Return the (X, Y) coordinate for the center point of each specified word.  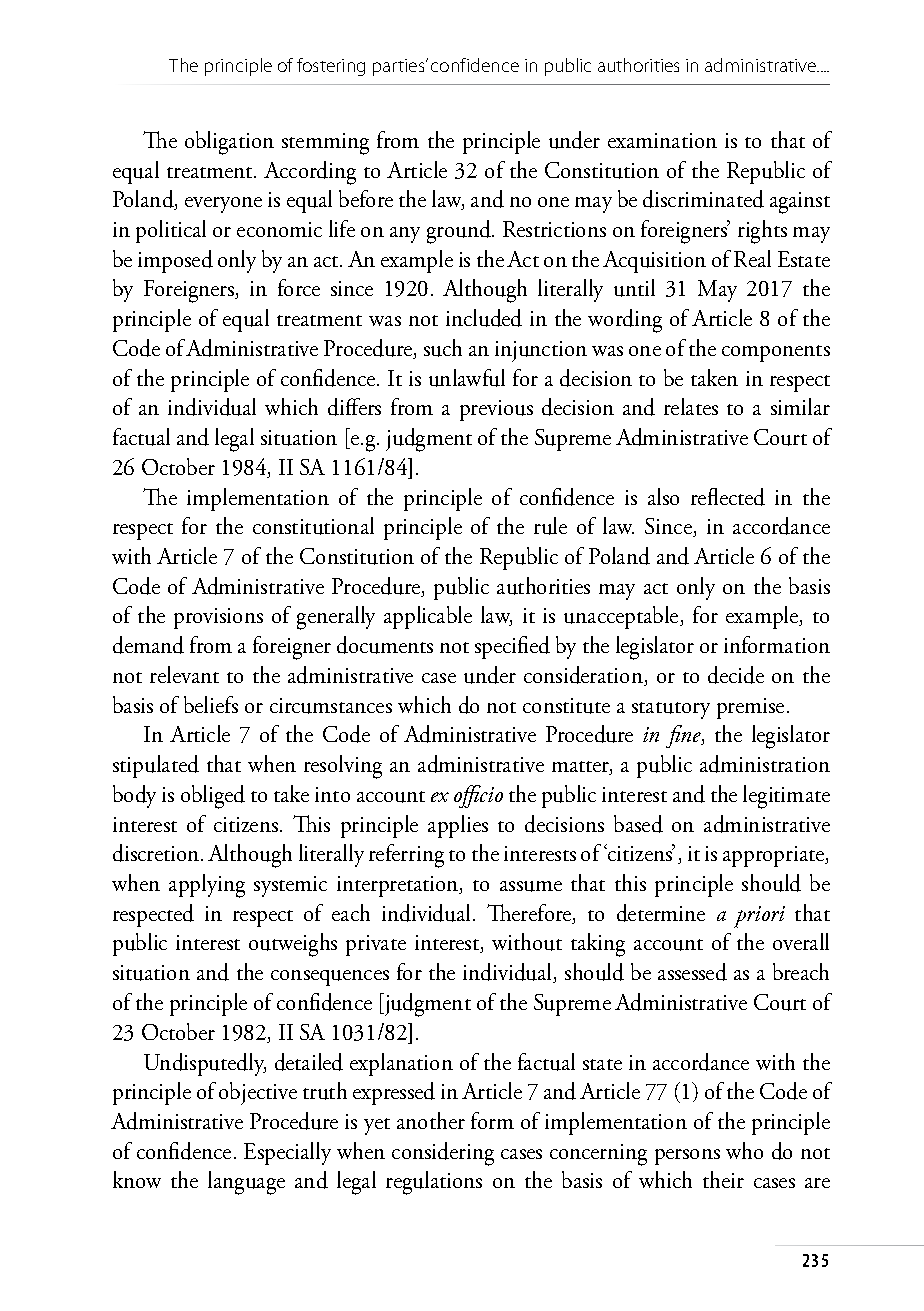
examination (662, 140)
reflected (728, 497)
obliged (213, 797)
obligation (229, 143)
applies (458, 826)
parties (400, 67)
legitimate (786, 797)
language (246, 1183)
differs (354, 407)
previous (496, 410)
